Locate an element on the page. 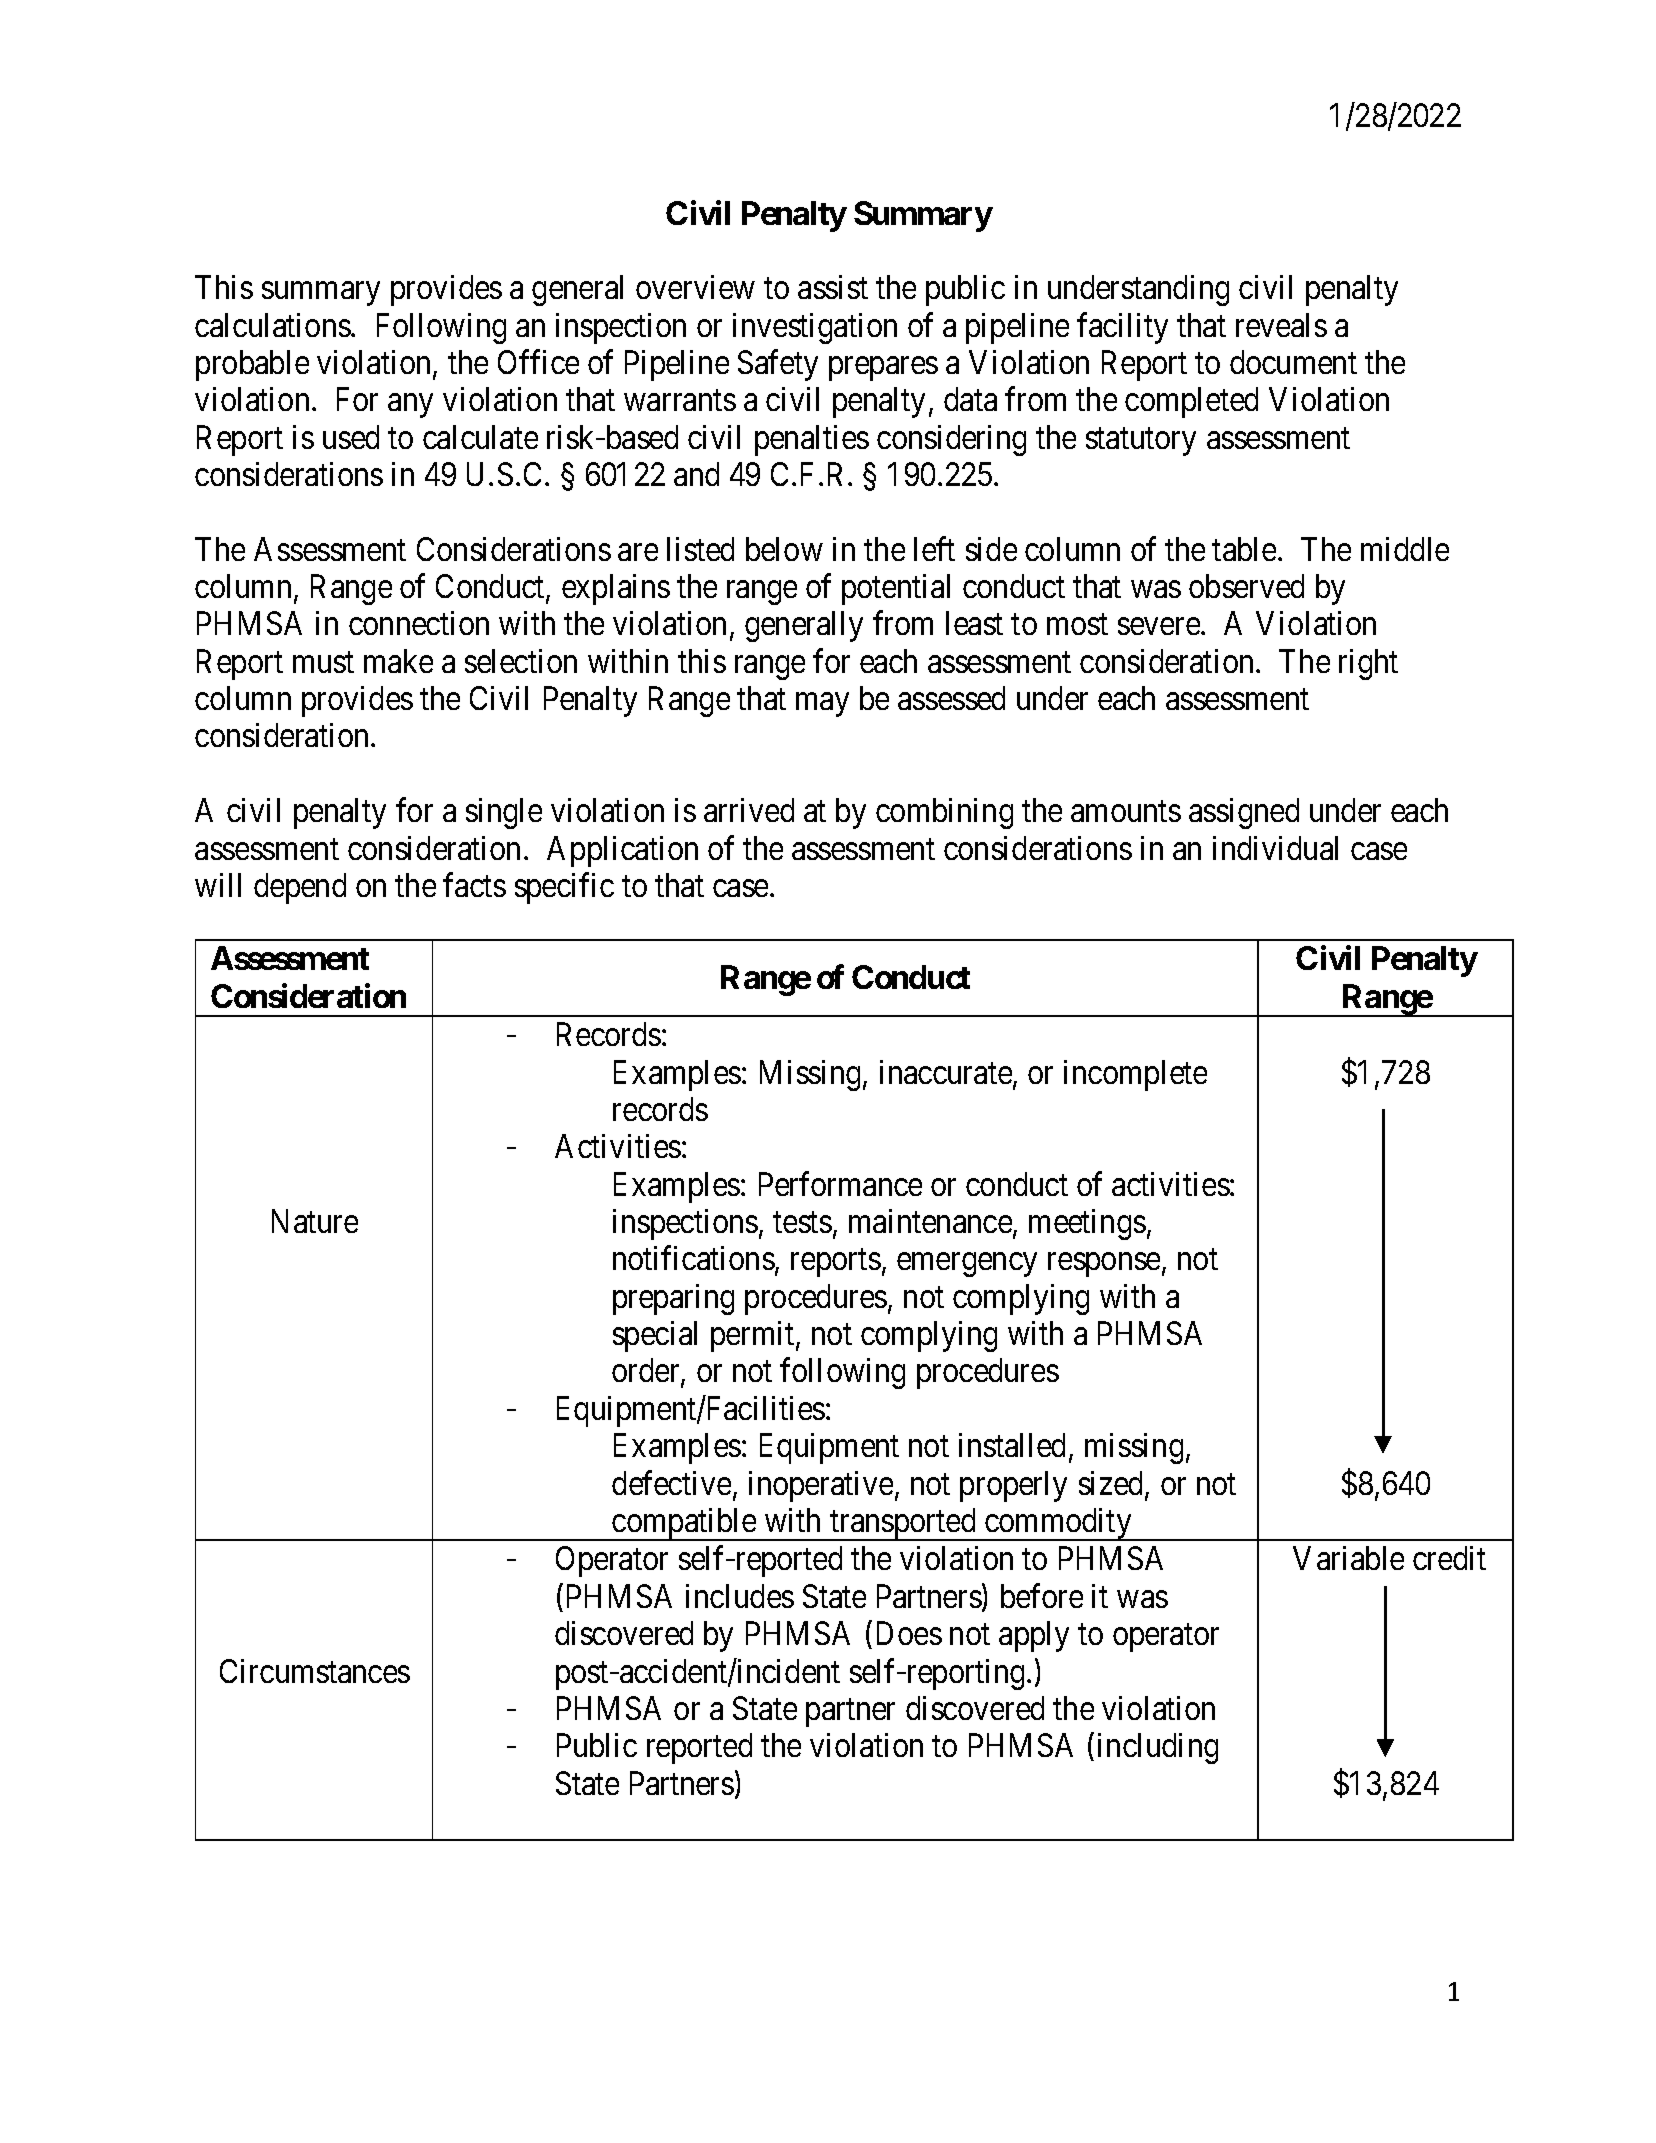 The image size is (1656, 2143). Circumstances is located at coordinates (315, 1671).
